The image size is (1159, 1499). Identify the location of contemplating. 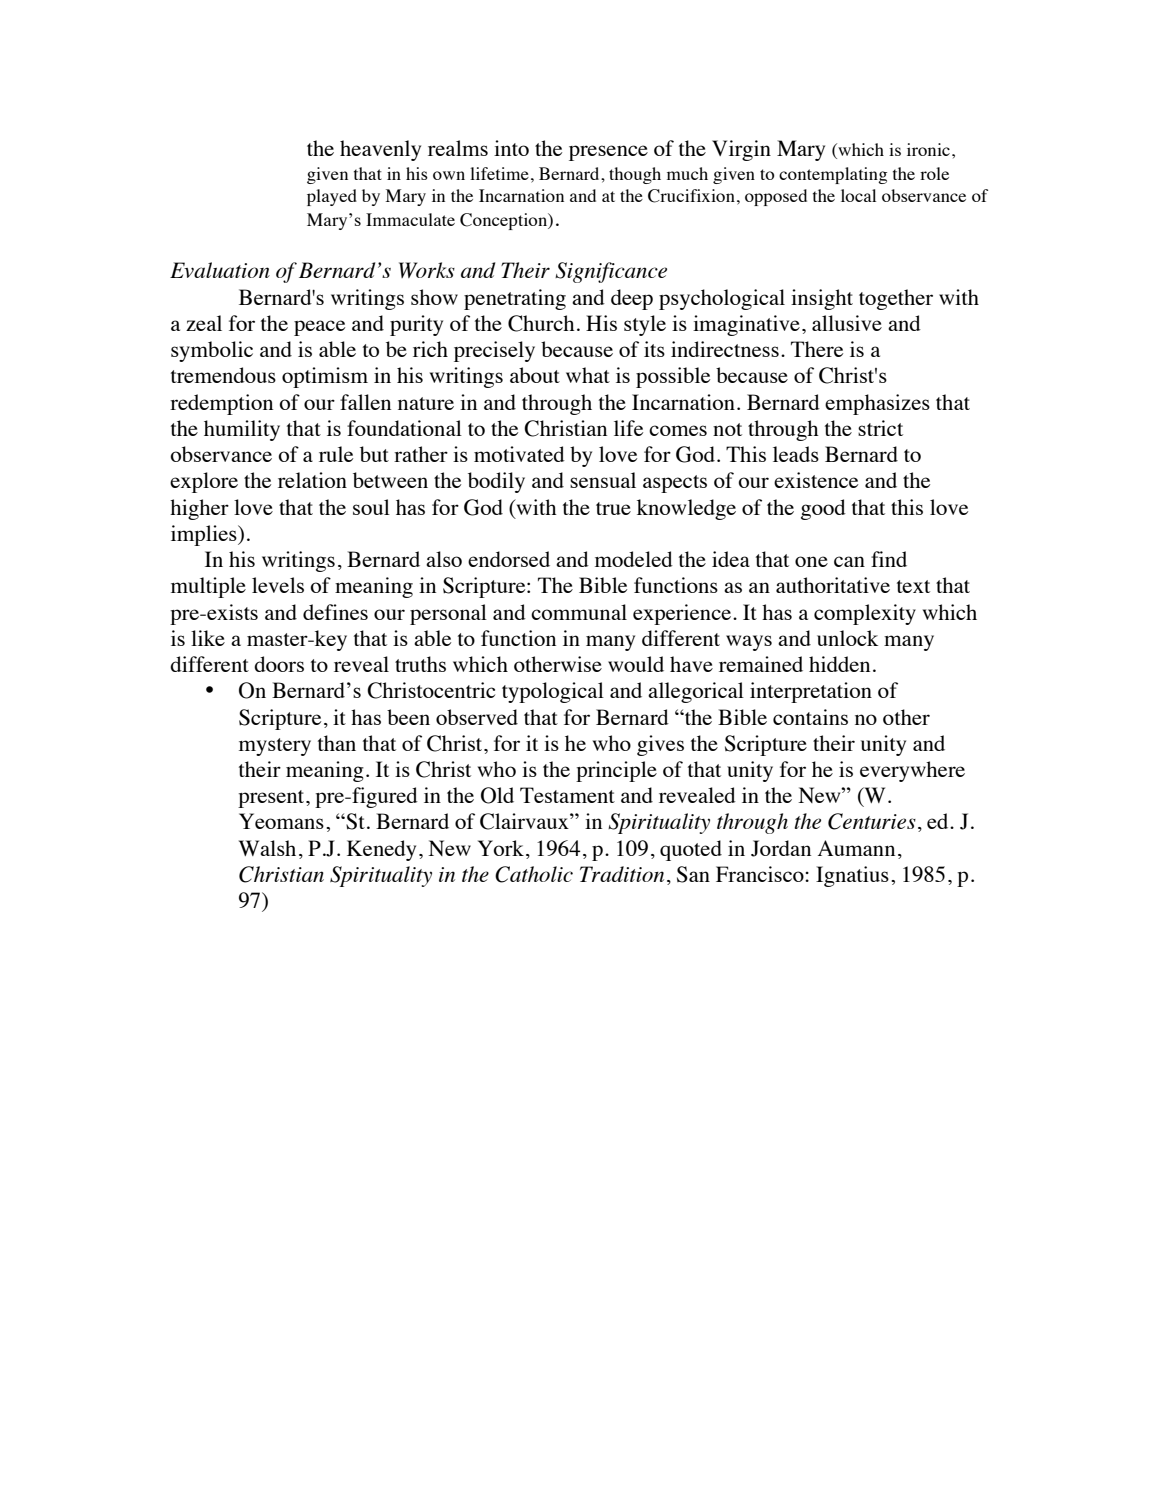
(833, 175).
